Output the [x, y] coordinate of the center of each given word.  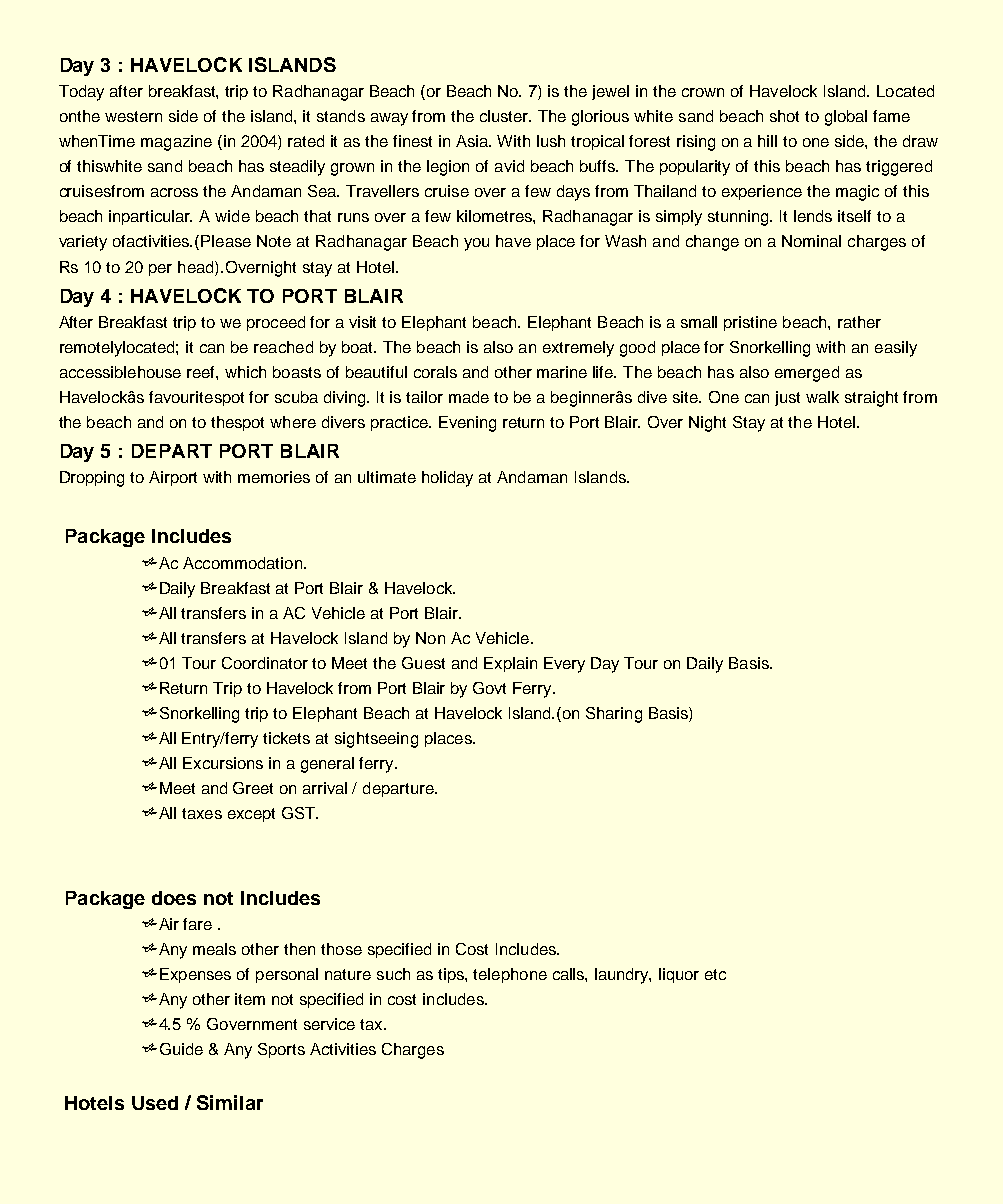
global [846, 118]
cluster [505, 116]
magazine [176, 143]
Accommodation [242, 563]
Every [564, 665]
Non [430, 638]
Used [155, 1103]
